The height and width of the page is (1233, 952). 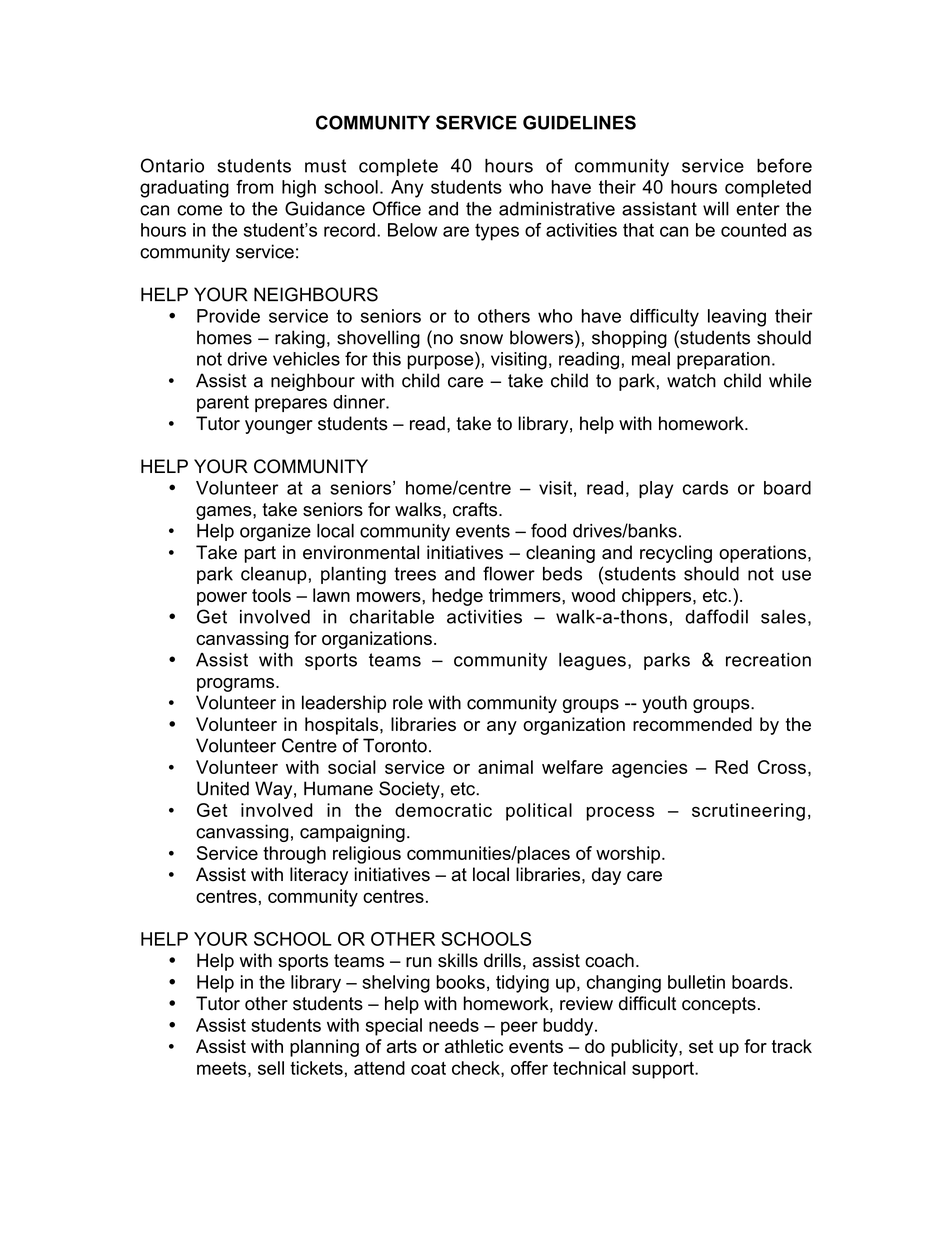 I want to click on tools, so click(x=271, y=595).
